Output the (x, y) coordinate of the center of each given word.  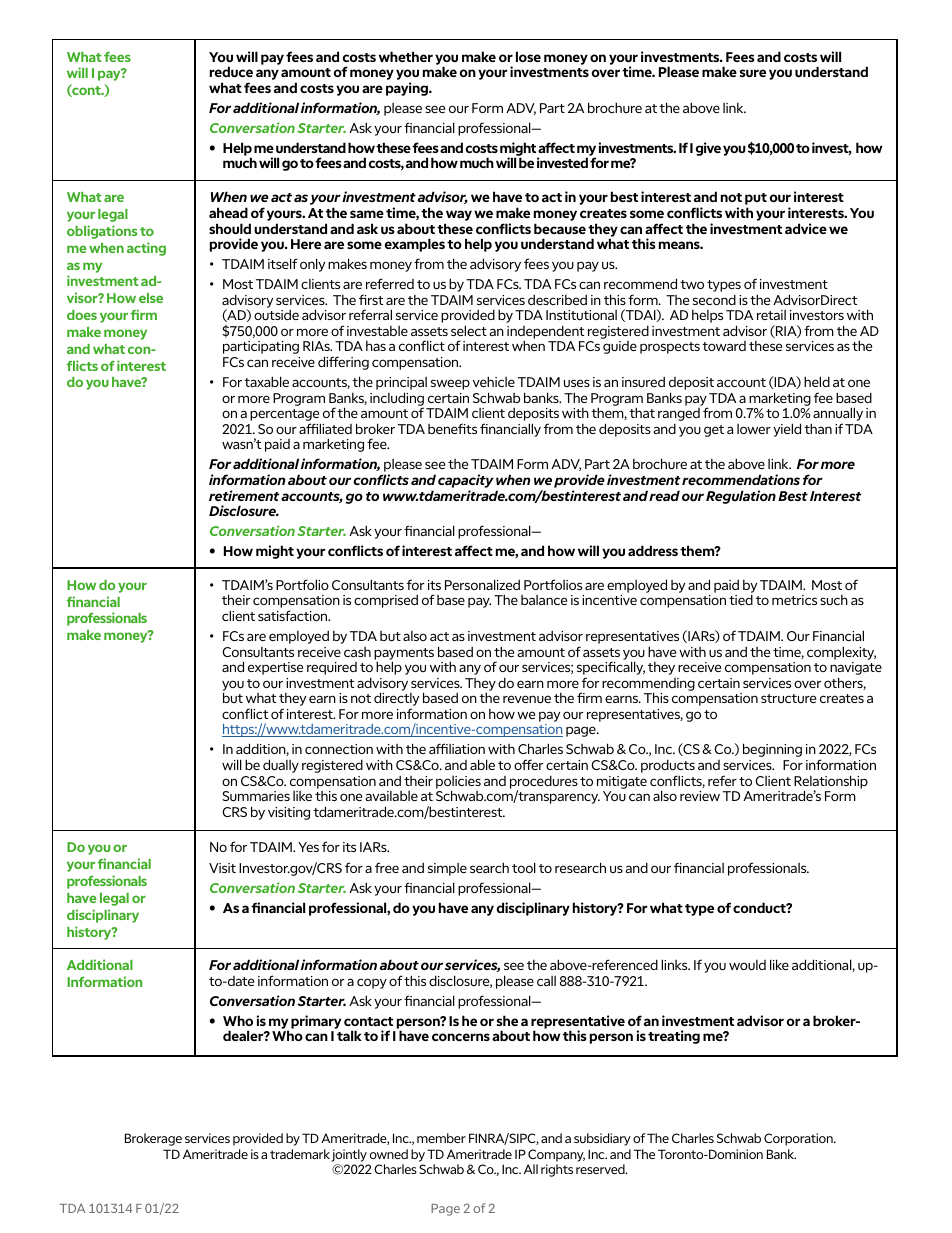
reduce (231, 71)
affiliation (457, 748)
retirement (244, 495)
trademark (300, 1154)
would (747, 965)
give (708, 149)
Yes (308, 847)
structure (788, 698)
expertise (275, 668)
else (151, 298)
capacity (466, 482)
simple (447, 869)
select (469, 330)
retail (771, 315)
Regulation (741, 497)
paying (408, 89)
